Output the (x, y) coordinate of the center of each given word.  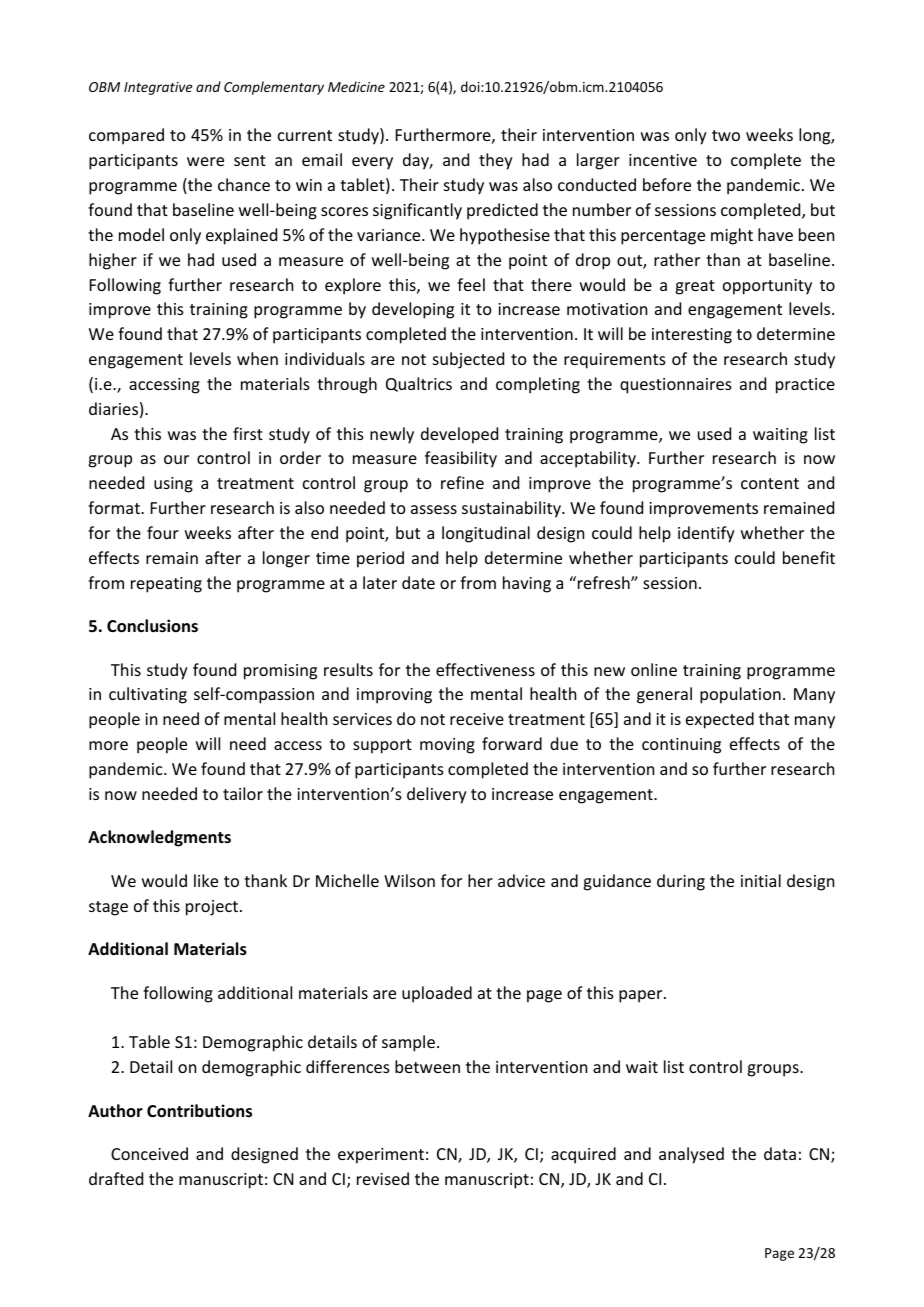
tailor (243, 793)
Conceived (149, 1153)
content (770, 483)
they (496, 161)
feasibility (461, 459)
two (726, 135)
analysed (691, 1155)
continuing (681, 746)
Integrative (158, 88)
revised (383, 1178)
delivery (437, 795)
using (173, 485)
